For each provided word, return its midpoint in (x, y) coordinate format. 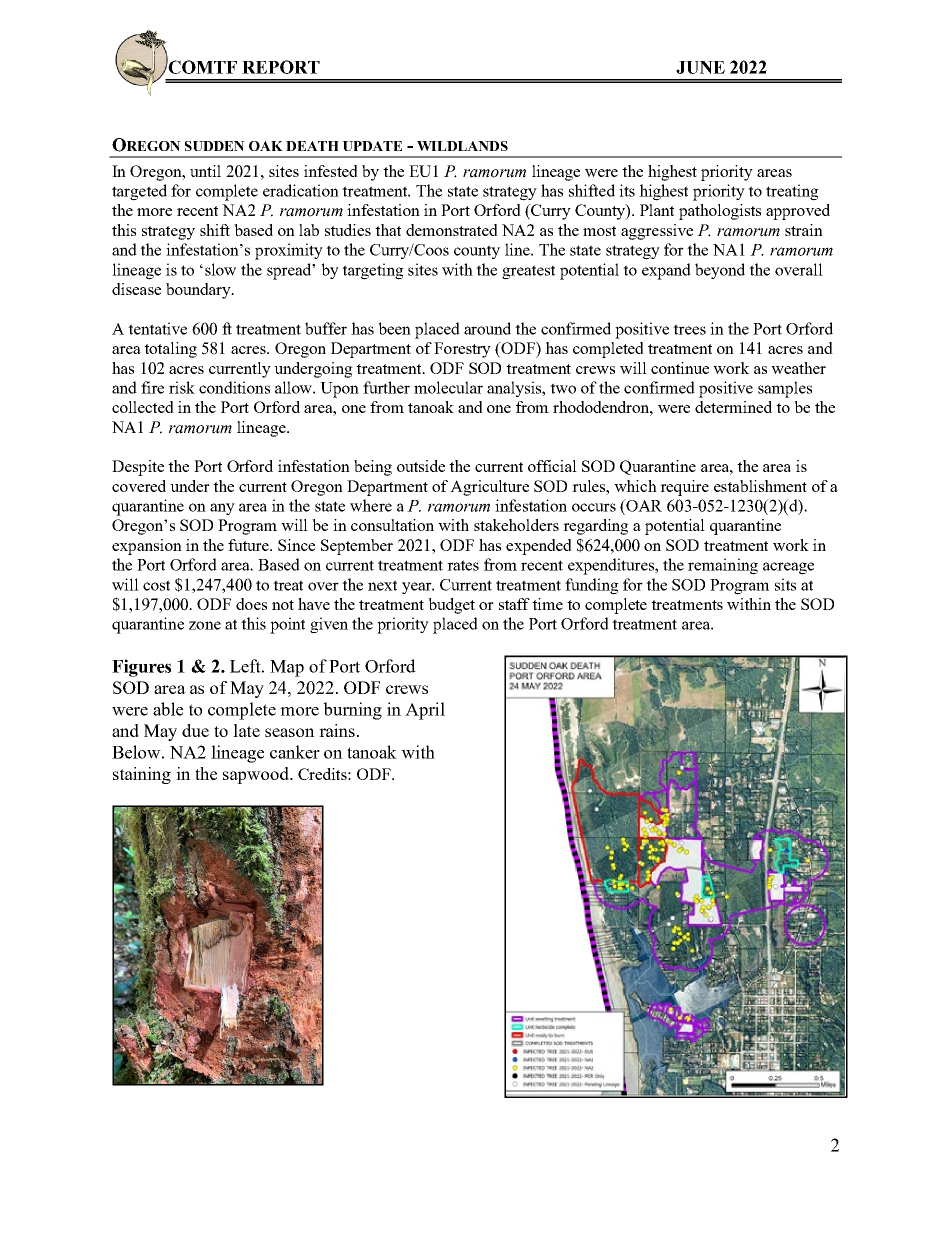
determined (733, 407)
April (425, 711)
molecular (448, 387)
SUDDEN (215, 146)
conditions (234, 387)
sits (785, 584)
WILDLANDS (462, 146)
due (195, 730)
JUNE (700, 67)
